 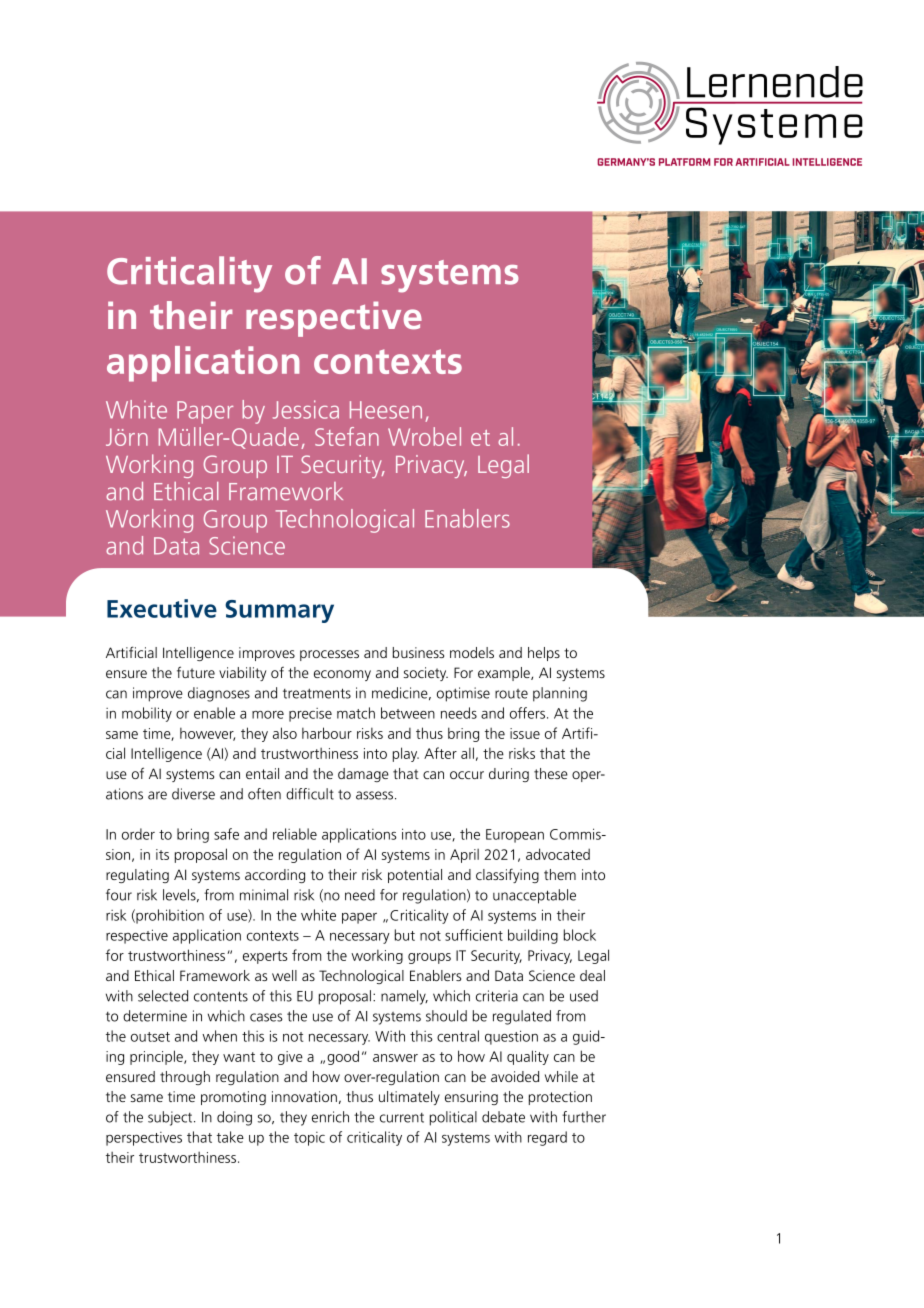 I want to click on diverse, so click(x=193, y=794).
